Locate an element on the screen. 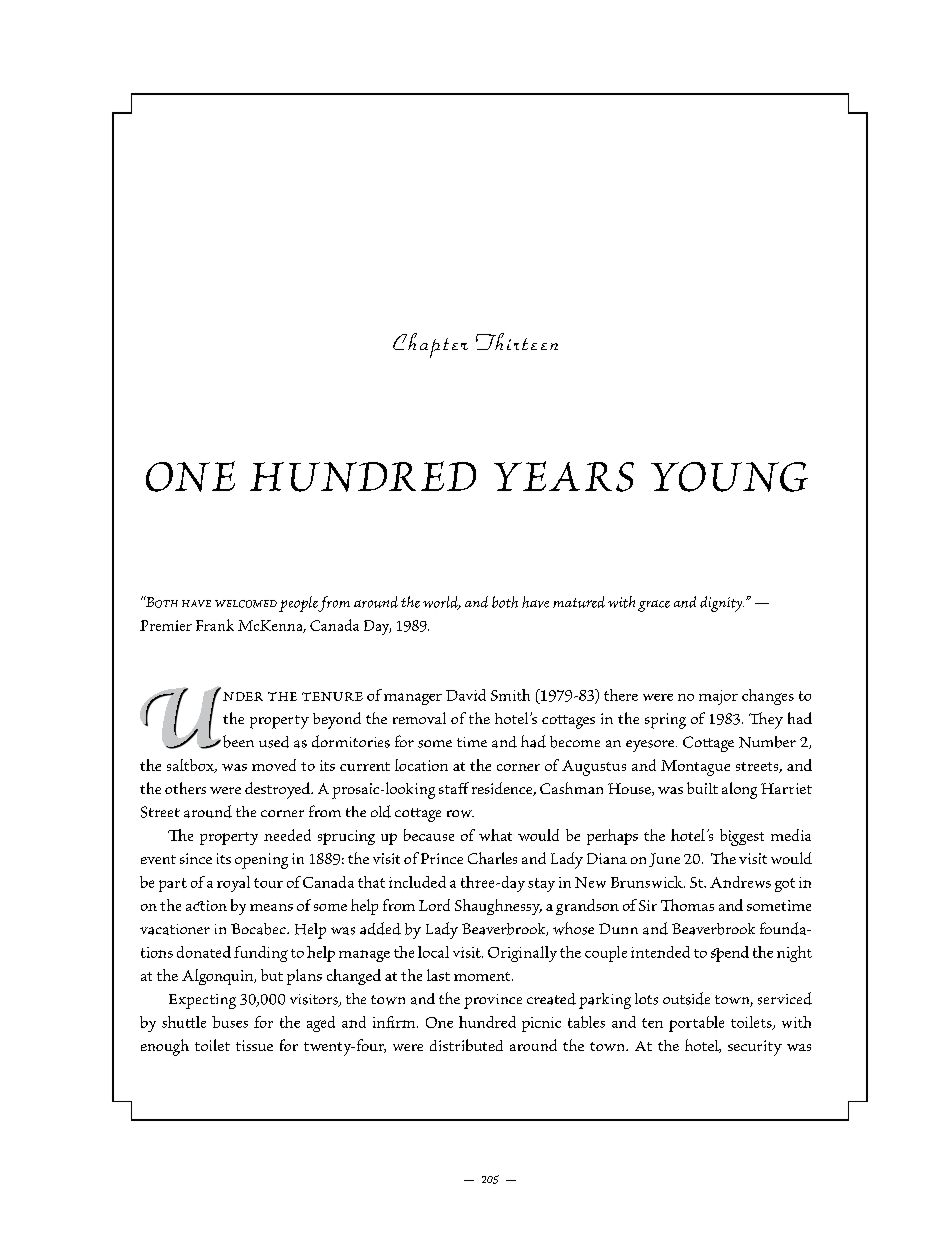 The image size is (952, 1233). welcomed is located at coordinates (246, 604).
